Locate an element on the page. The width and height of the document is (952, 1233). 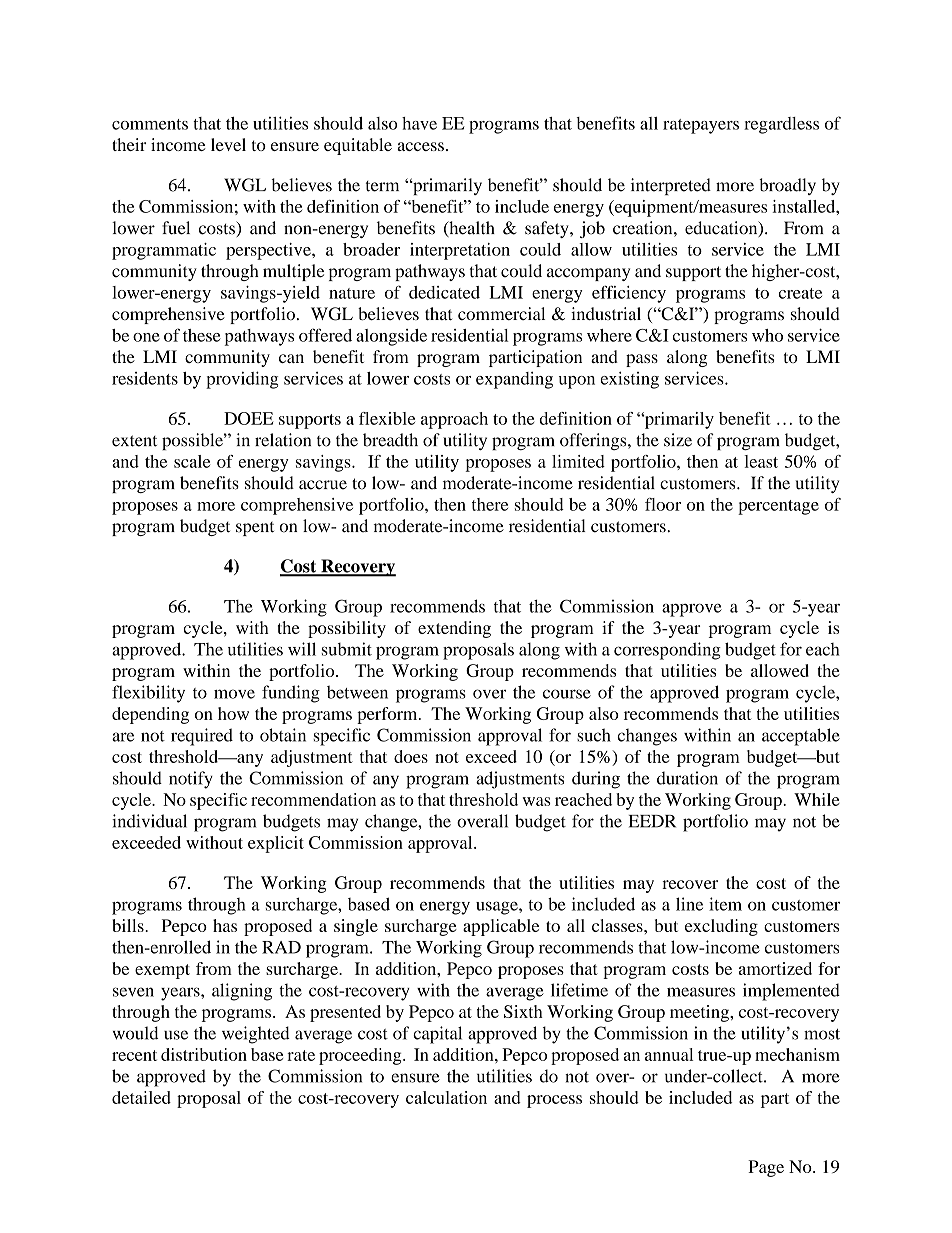
access is located at coordinates (420, 146).
